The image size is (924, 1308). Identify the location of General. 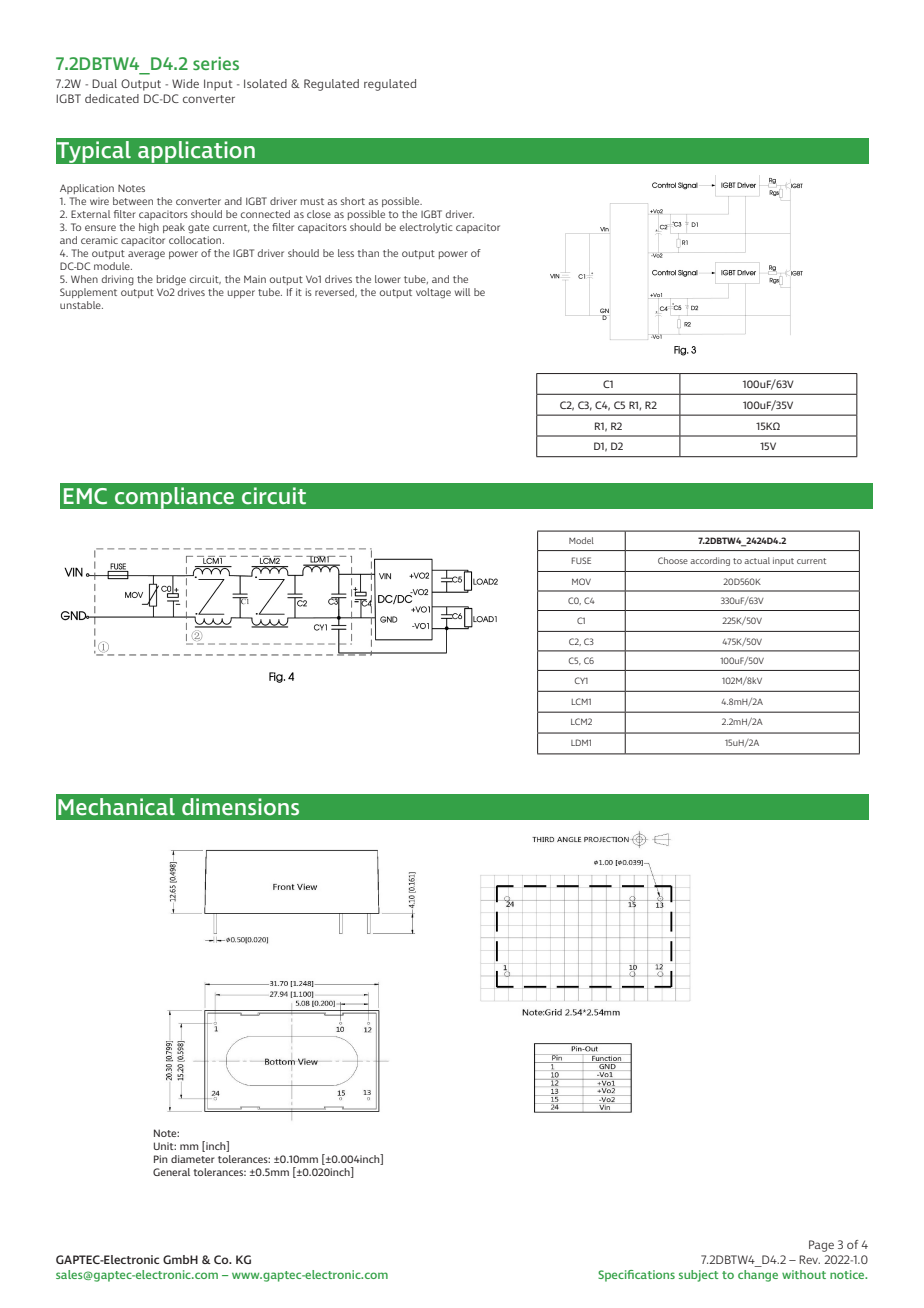
(171, 1172).
